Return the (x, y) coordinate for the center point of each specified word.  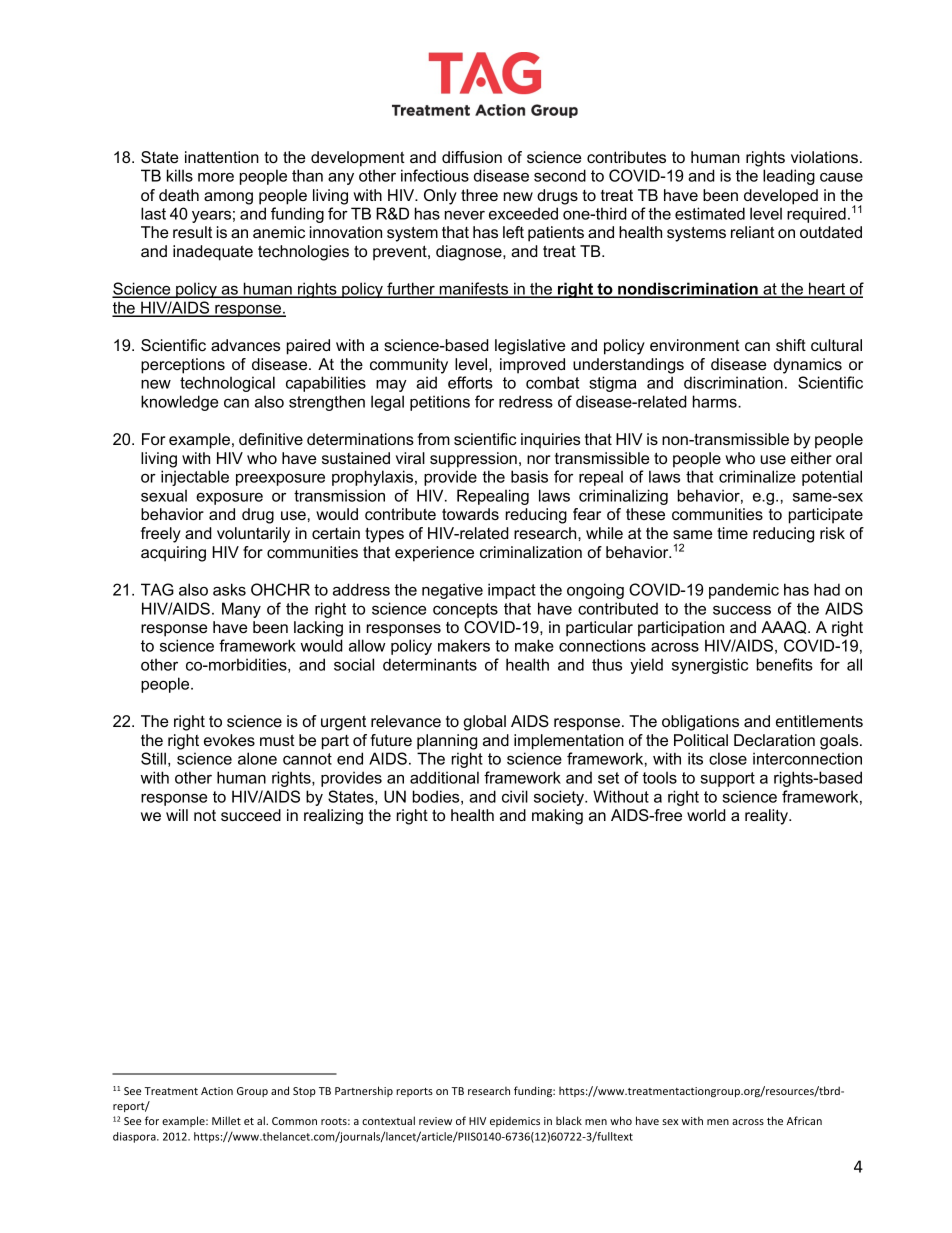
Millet (226, 1120)
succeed (251, 815)
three (479, 195)
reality (767, 817)
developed (781, 197)
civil (515, 796)
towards (470, 514)
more (216, 177)
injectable (195, 478)
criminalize (757, 476)
